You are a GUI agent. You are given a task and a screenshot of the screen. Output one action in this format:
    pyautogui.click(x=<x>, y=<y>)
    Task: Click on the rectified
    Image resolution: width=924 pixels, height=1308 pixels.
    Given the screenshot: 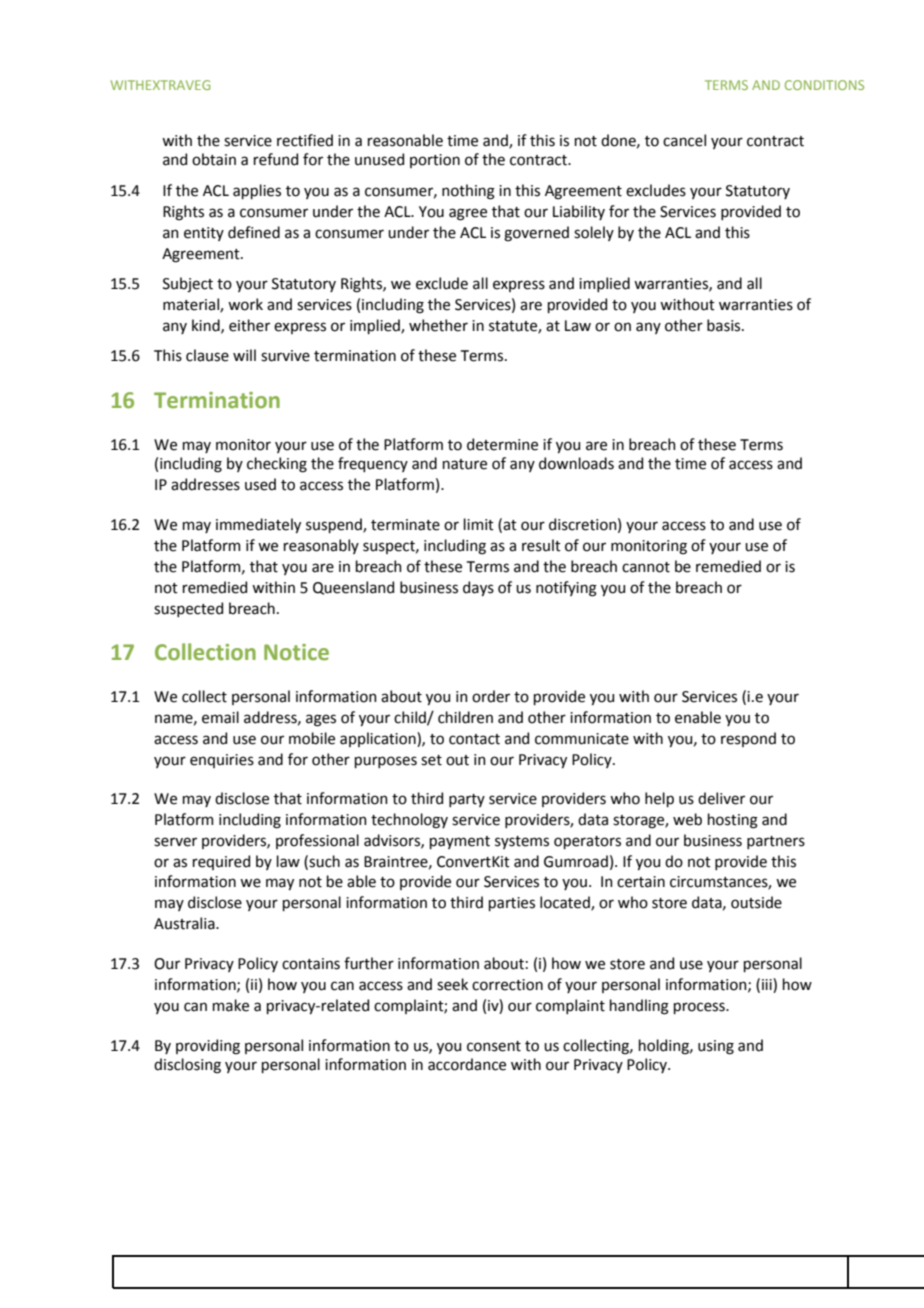 What is the action you would take?
    pyautogui.click(x=305, y=140)
